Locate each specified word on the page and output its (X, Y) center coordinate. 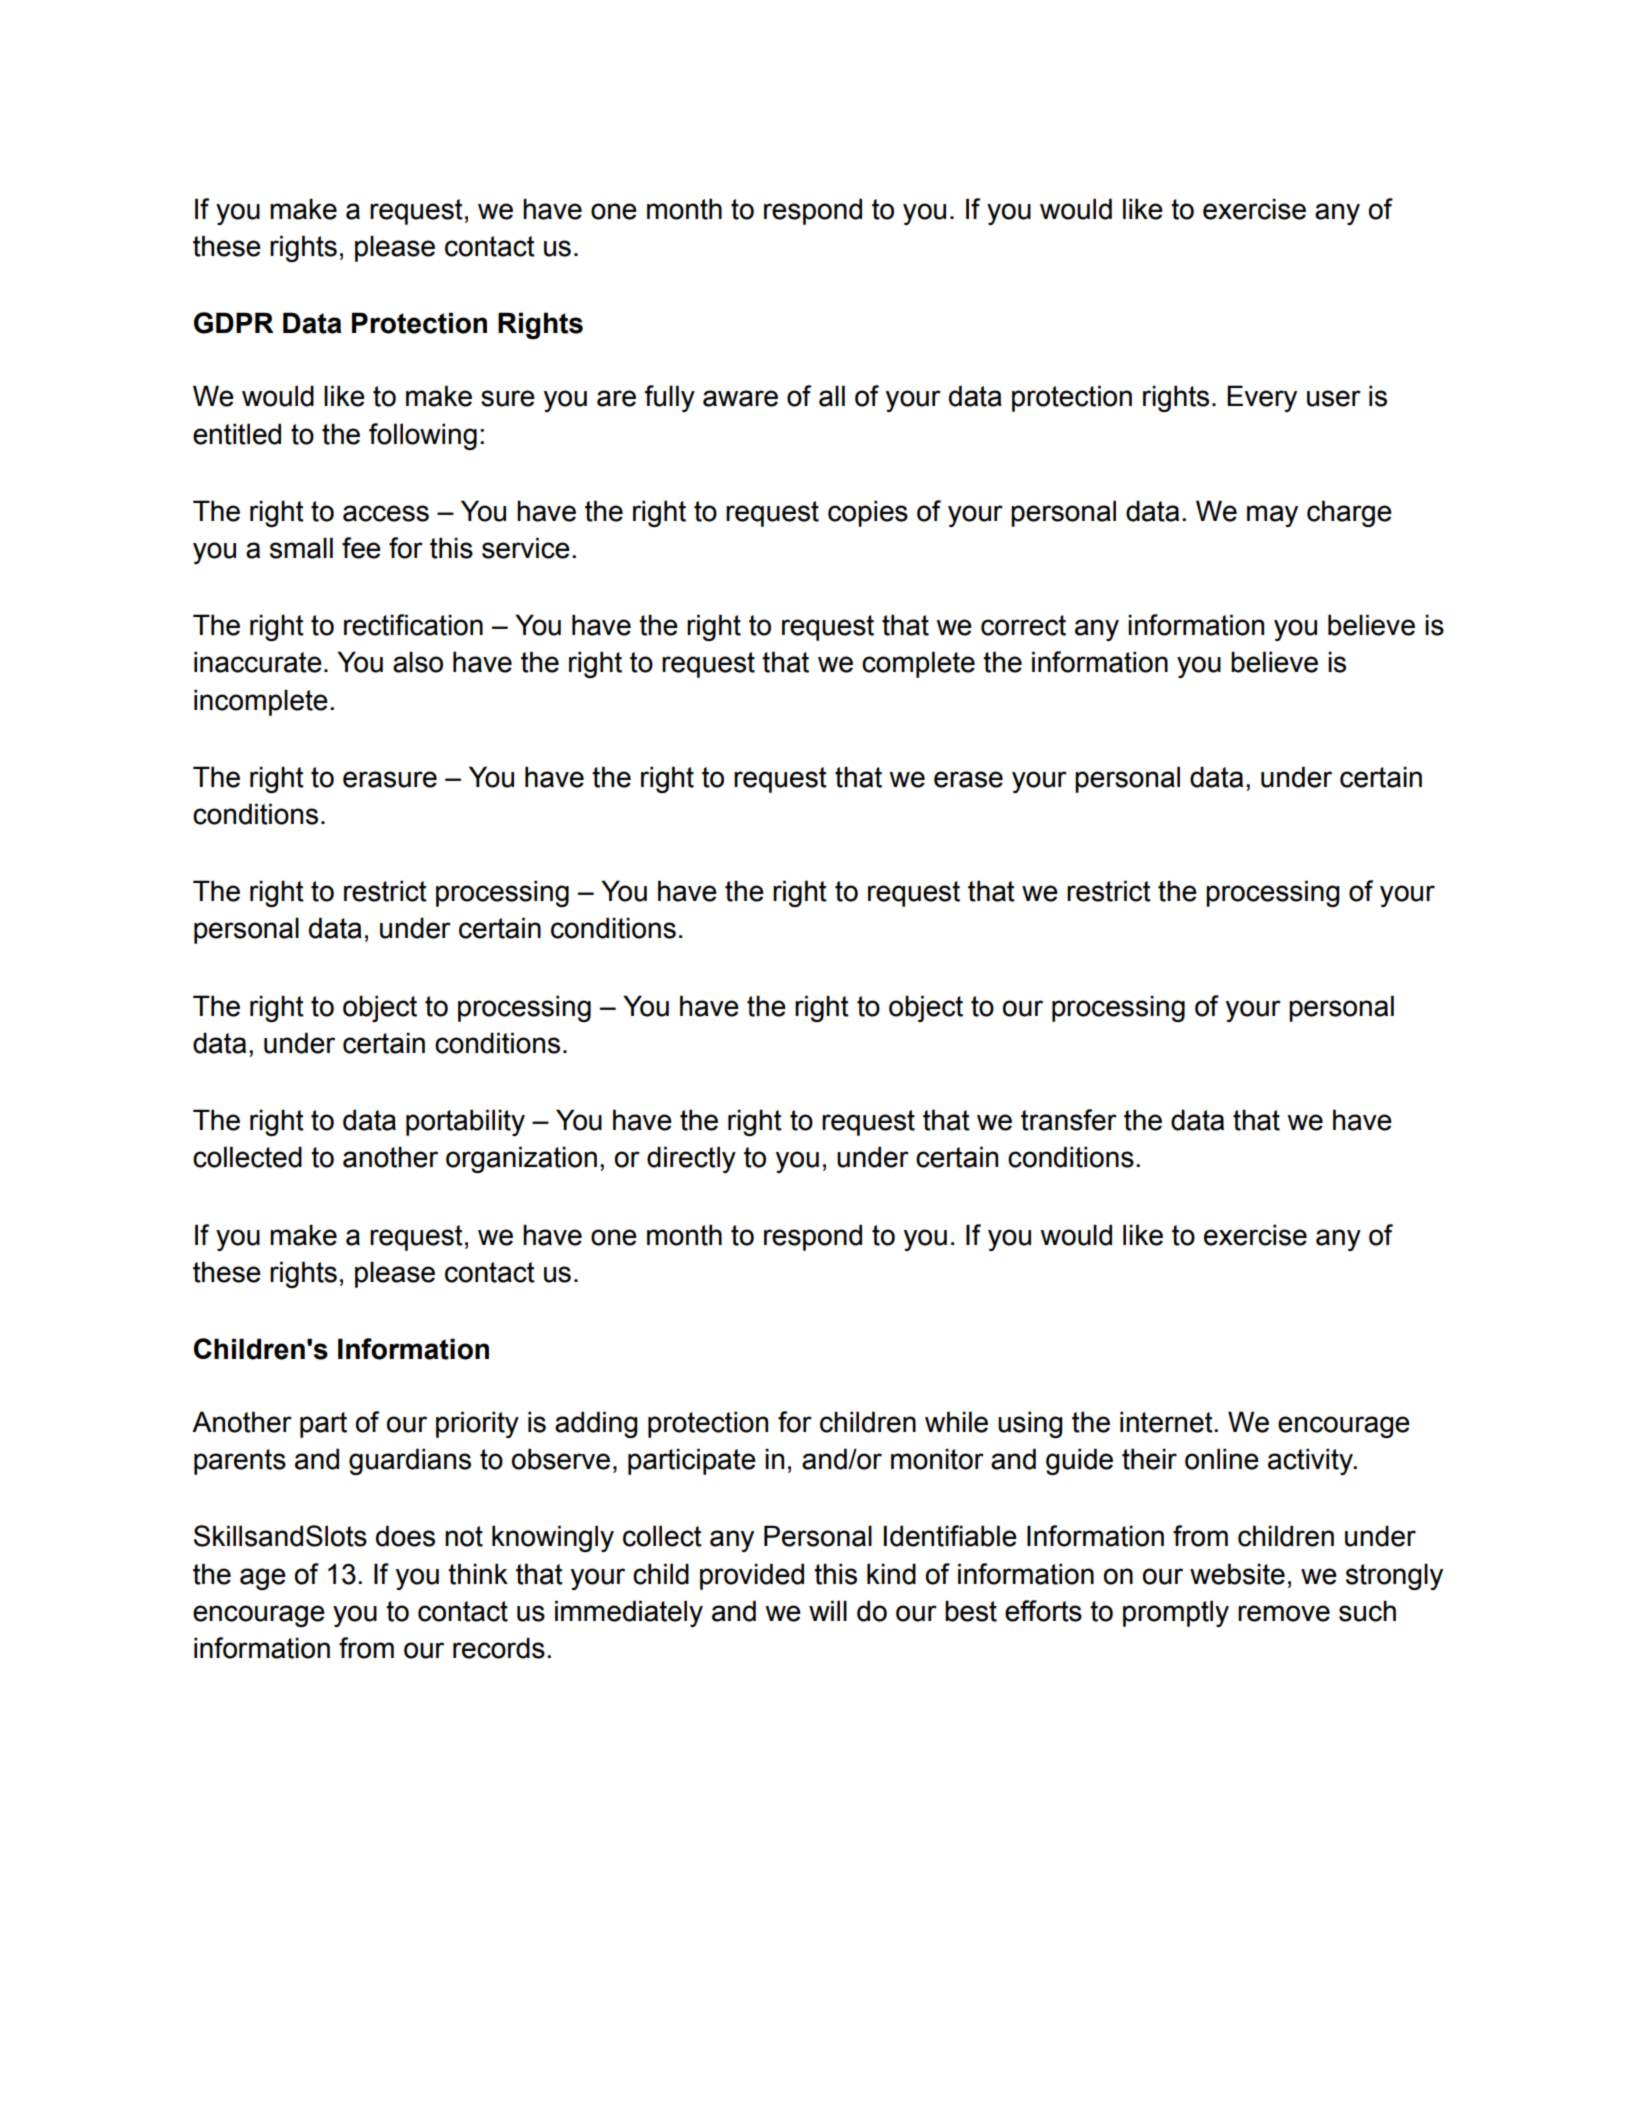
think (478, 1574)
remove (1284, 1613)
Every (1262, 398)
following (423, 436)
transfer (1069, 1120)
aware (740, 398)
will (828, 1610)
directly (691, 1159)
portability (465, 1122)
